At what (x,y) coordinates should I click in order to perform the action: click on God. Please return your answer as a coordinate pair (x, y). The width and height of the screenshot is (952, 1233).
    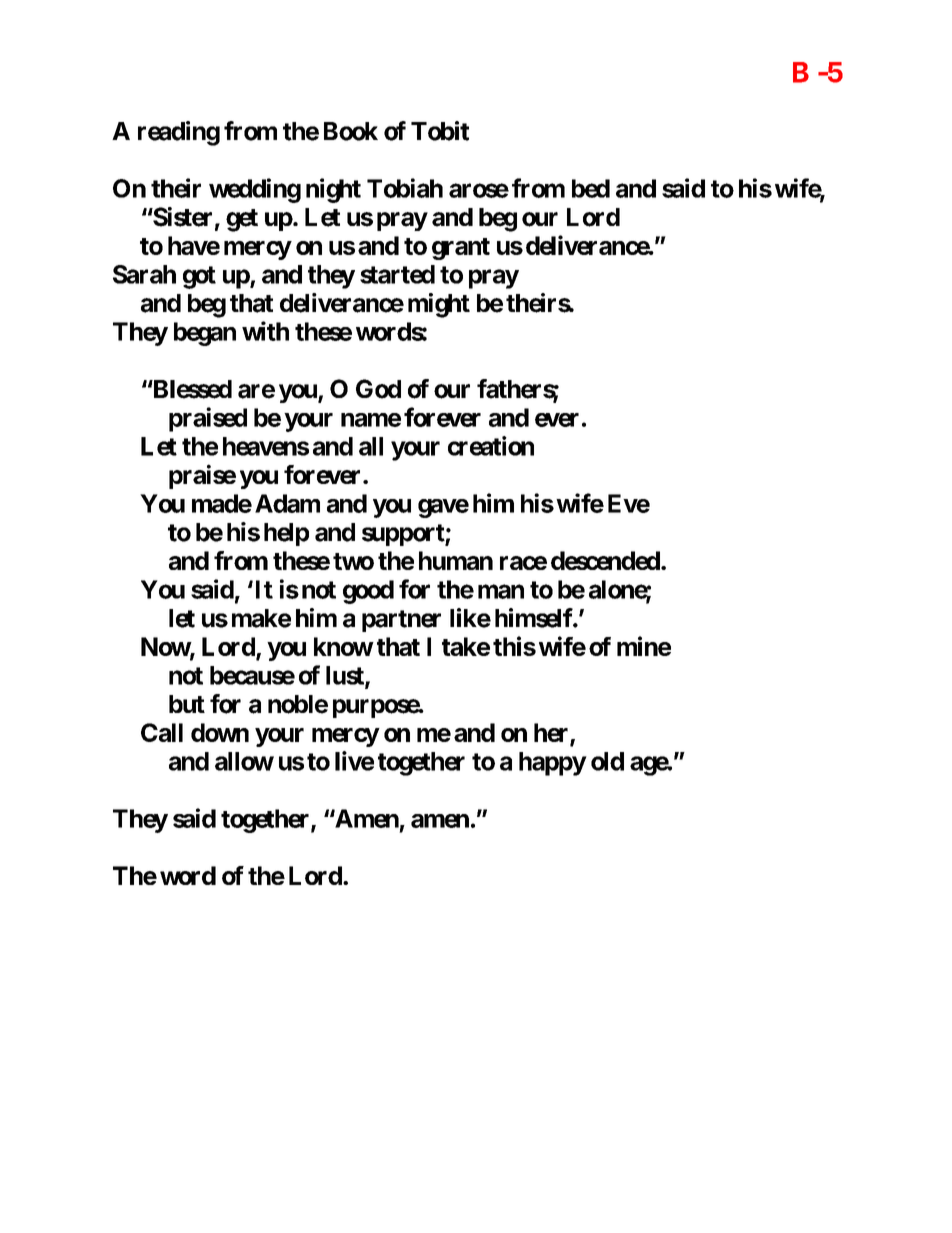
    Looking at the image, I should click on (378, 389).
